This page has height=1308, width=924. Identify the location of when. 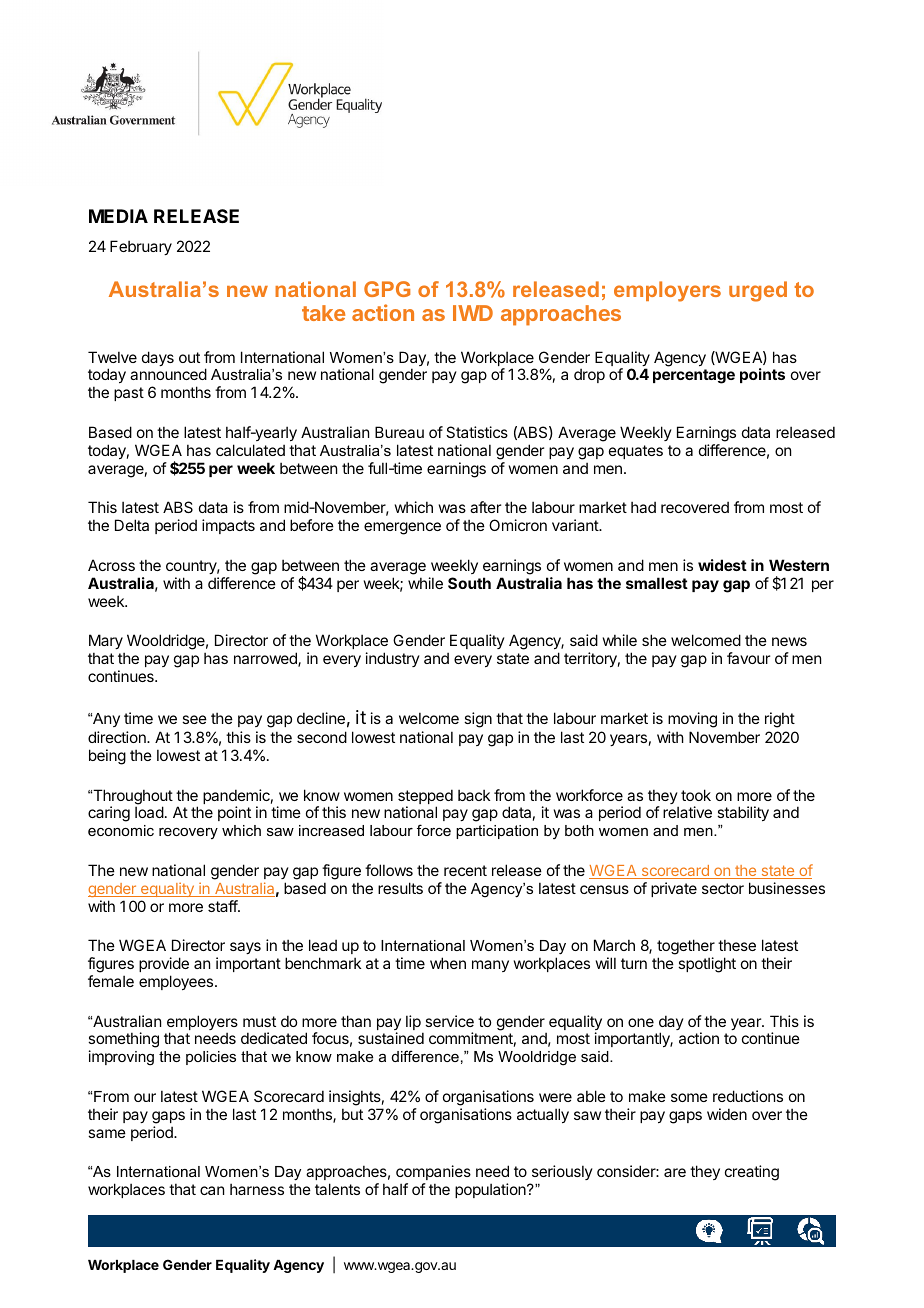
(448, 963).
